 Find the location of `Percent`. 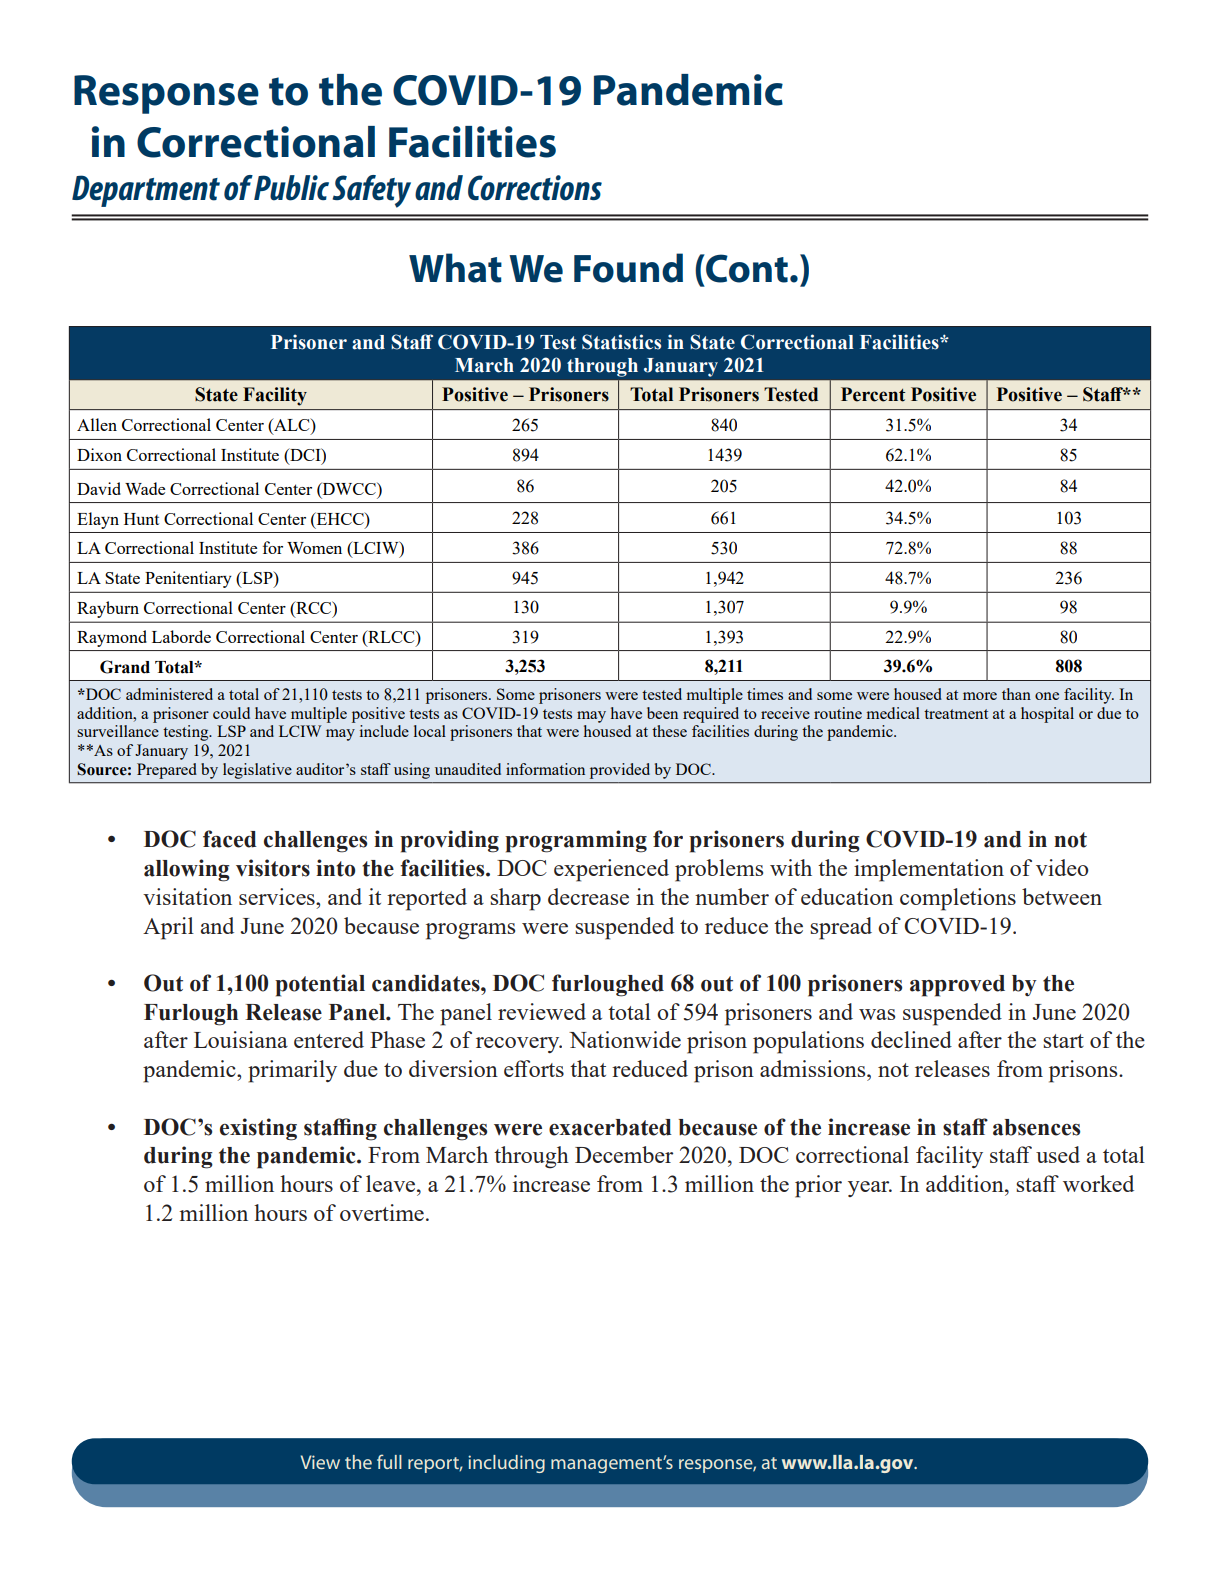

Percent is located at coordinates (873, 394).
